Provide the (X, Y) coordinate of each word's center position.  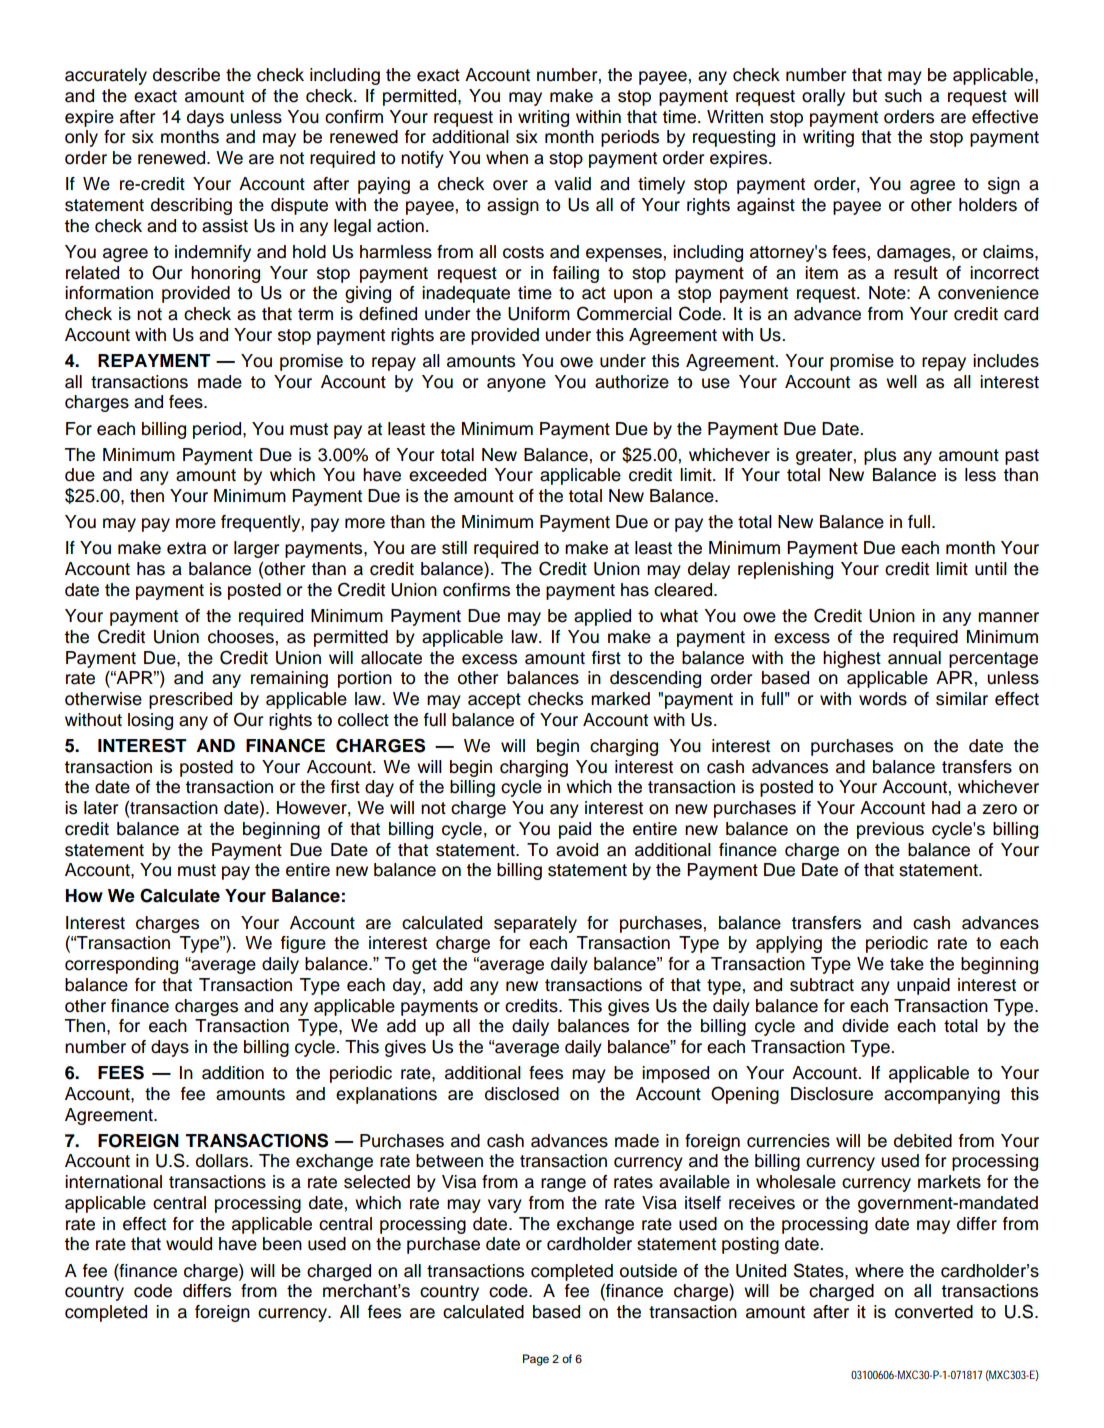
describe (186, 75)
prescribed (190, 700)
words (883, 699)
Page (536, 1360)
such (903, 96)
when (507, 158)
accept (494, 701)
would (189, 1244)
